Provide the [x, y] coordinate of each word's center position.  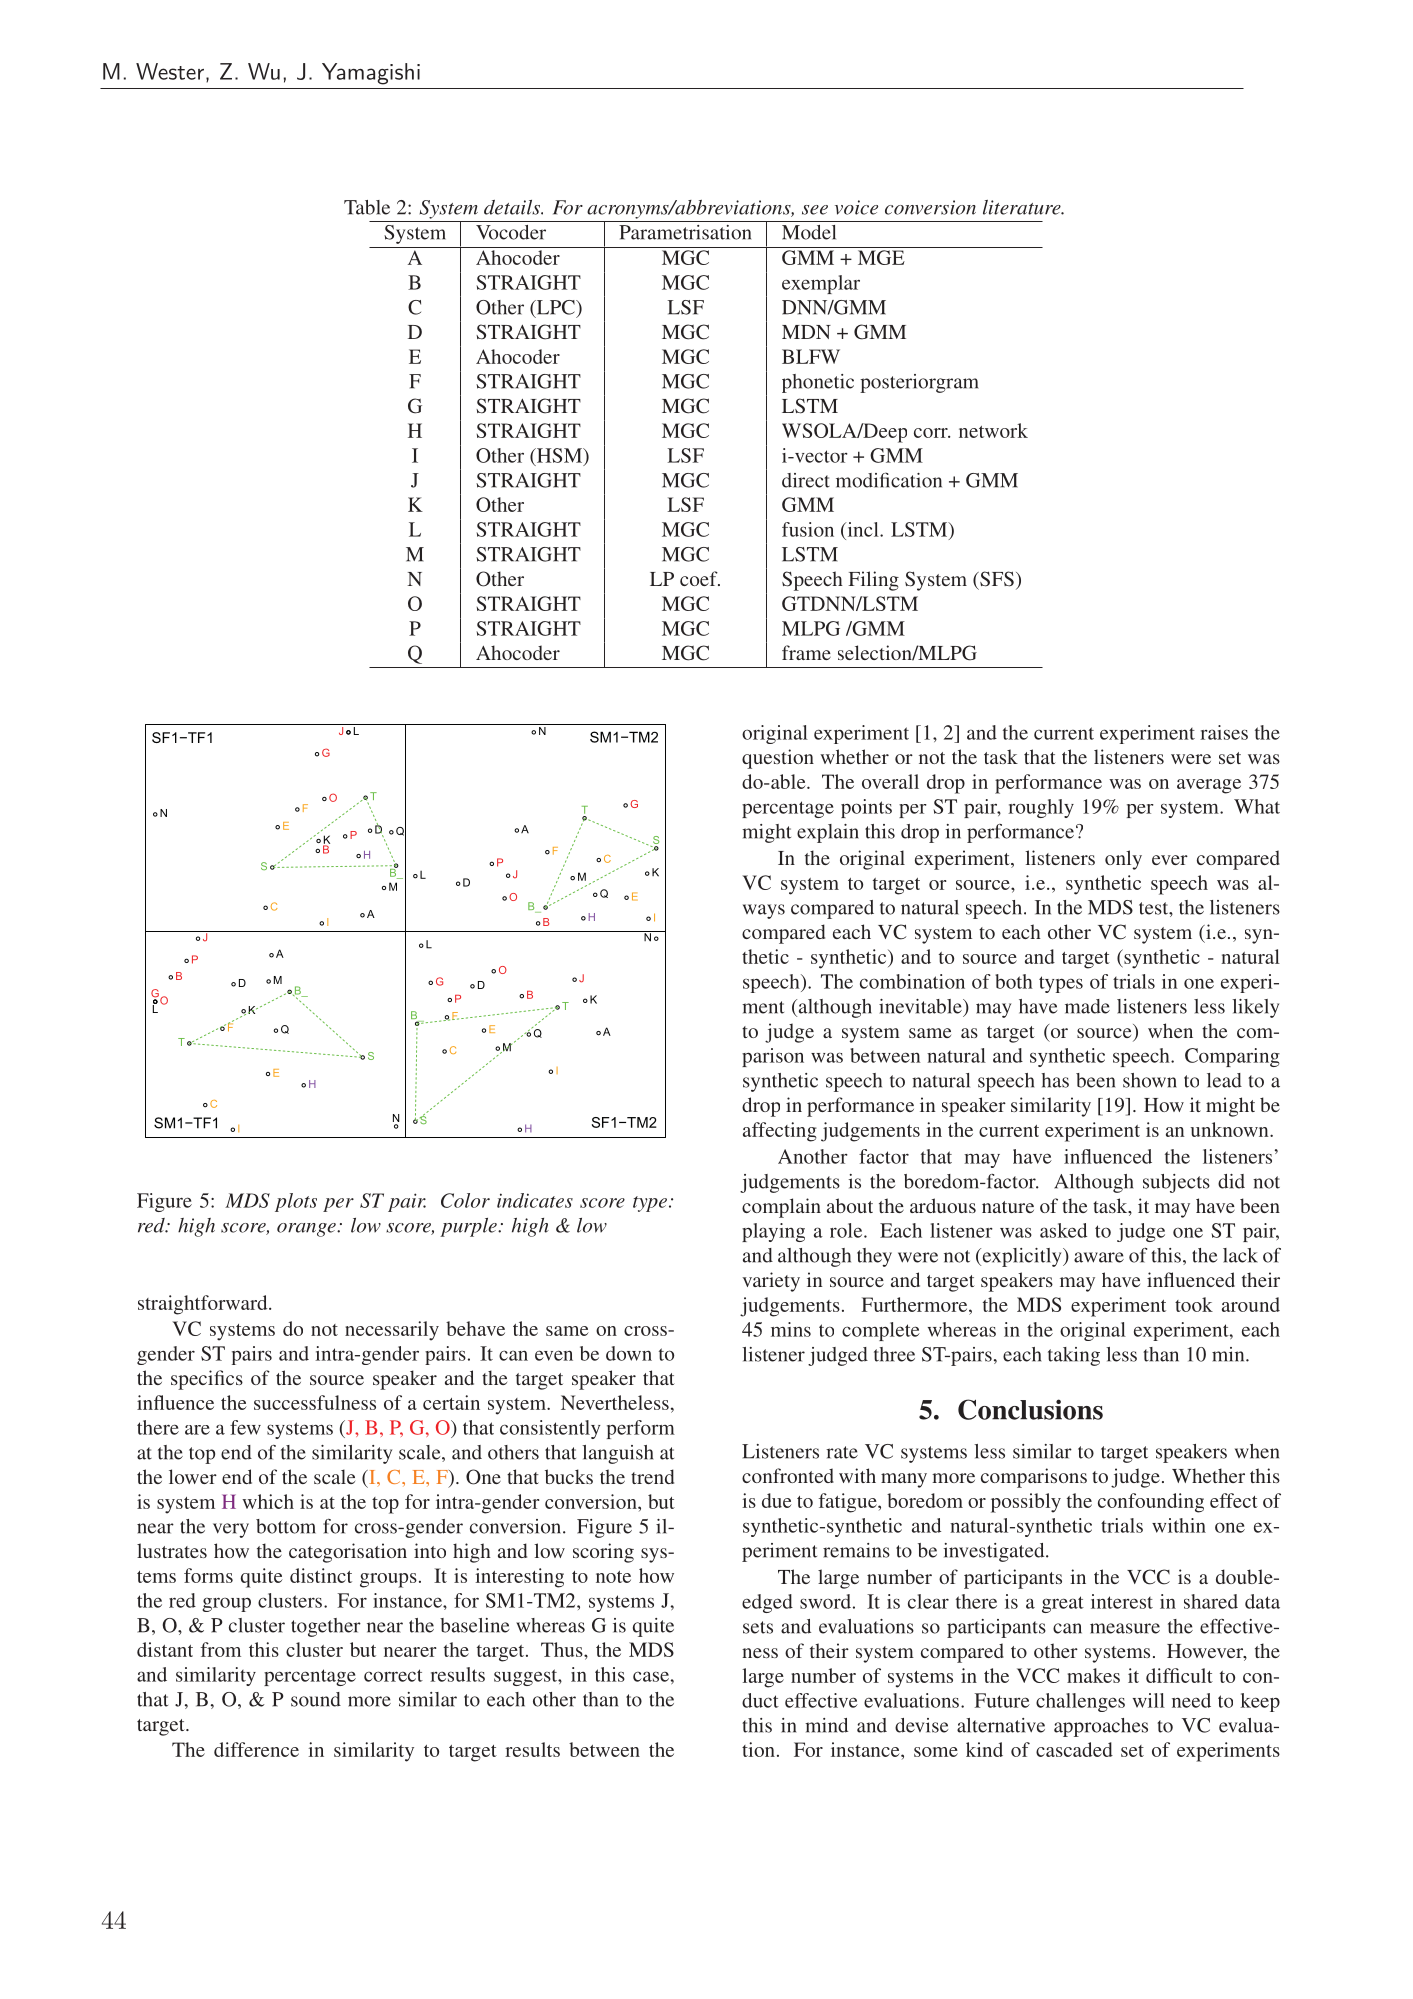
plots [296, 1202]
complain [781, 1208]
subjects [1176, 1183]
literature [1023, 207]
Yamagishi [371, 74]
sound [316, 1699]
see [815, 210]
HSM [559, 456]
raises [1224, 732]
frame [806, 652]
